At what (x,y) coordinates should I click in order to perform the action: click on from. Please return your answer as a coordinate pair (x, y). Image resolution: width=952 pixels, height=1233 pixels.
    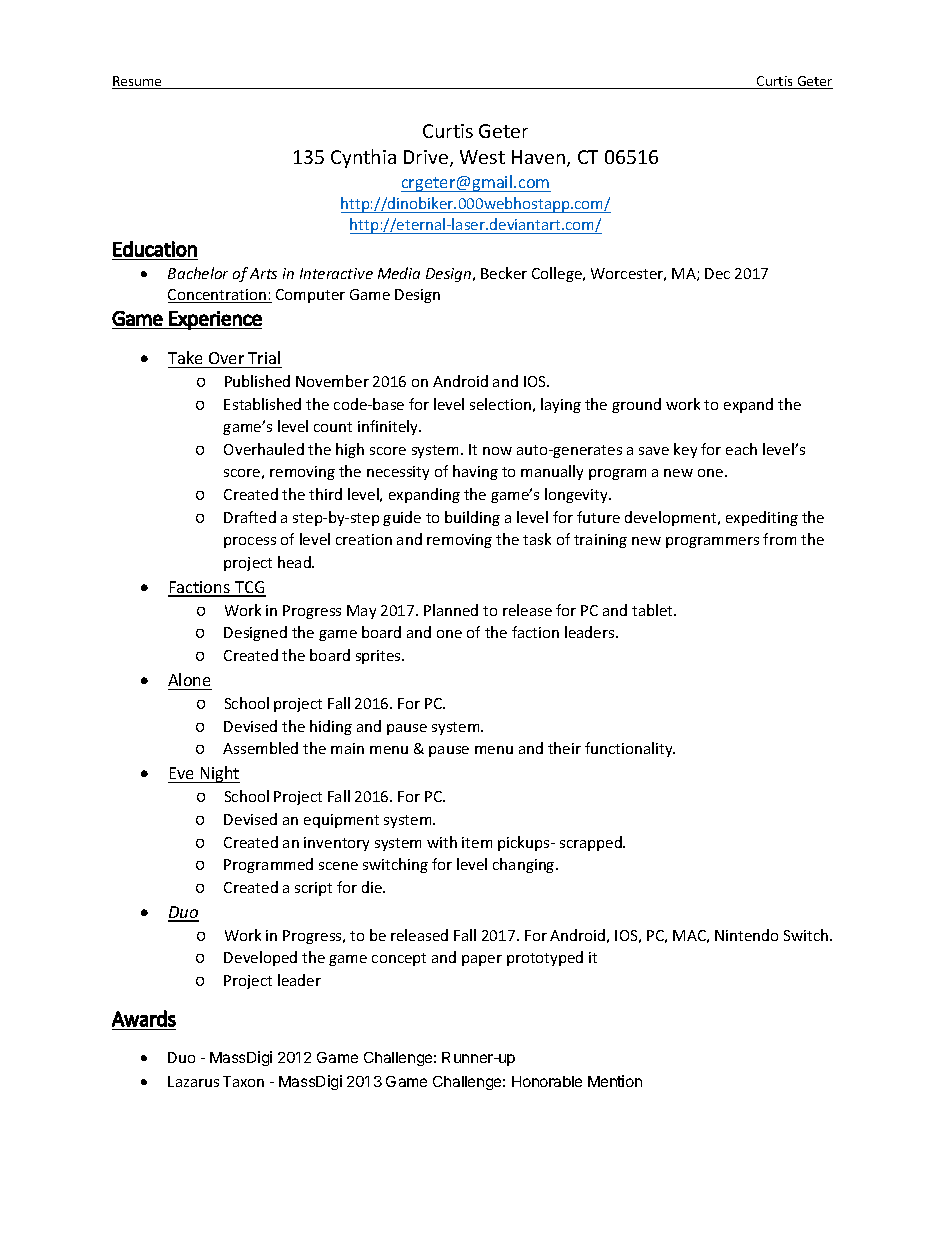
    Looking at the image, I should click on (779, 539).
